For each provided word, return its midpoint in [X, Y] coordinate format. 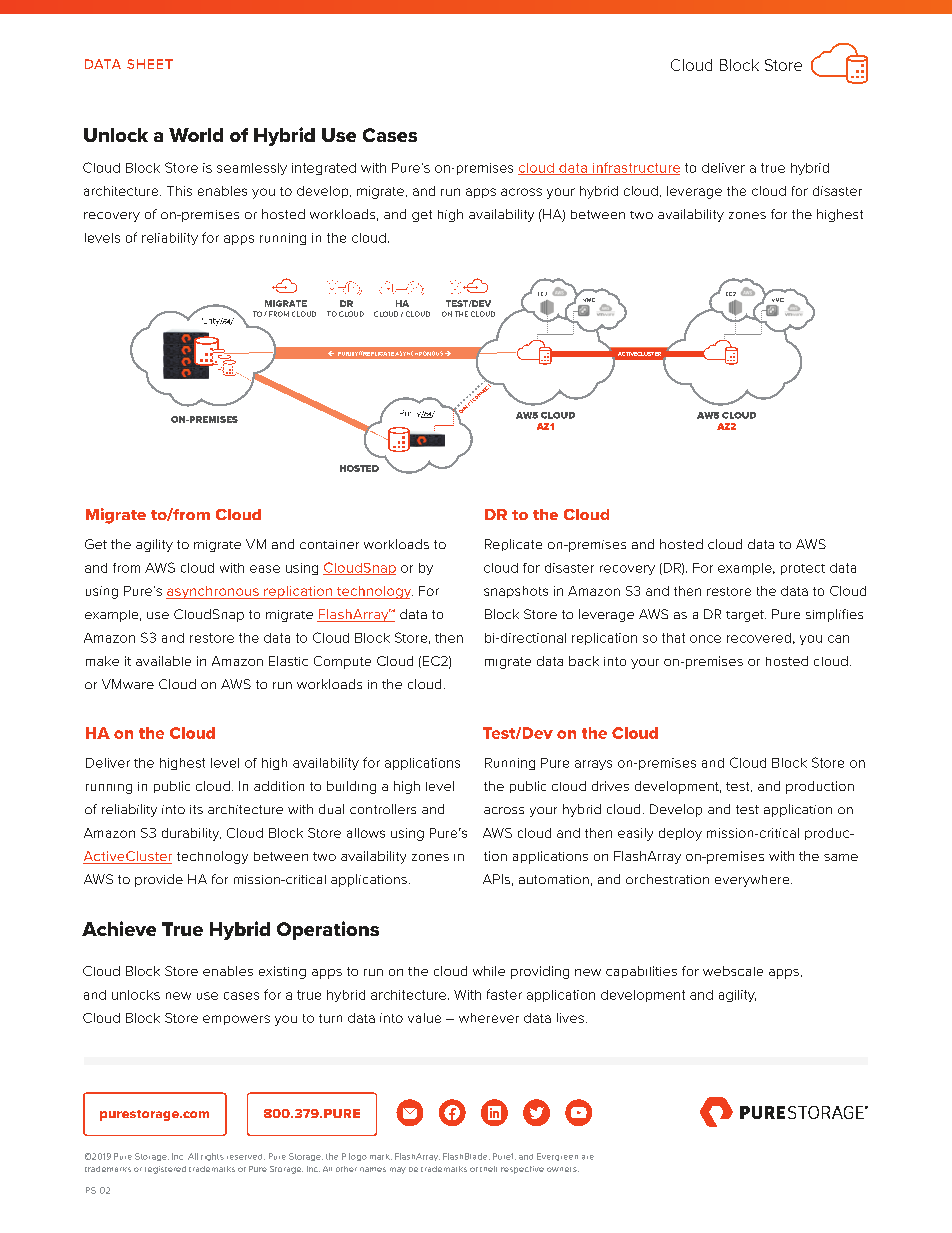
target [746, 616]
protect [803, 569]
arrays [593, 765]
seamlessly [252, 169]
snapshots [516, 592]
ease [265, 569]
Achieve [119, 928]
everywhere [753, 881]
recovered [759, 638]
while [489, 971]
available [163, 661]
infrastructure [635, 168]
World [196, 135]
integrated [324, 169]
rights [212, 1157]
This [179, 191]
